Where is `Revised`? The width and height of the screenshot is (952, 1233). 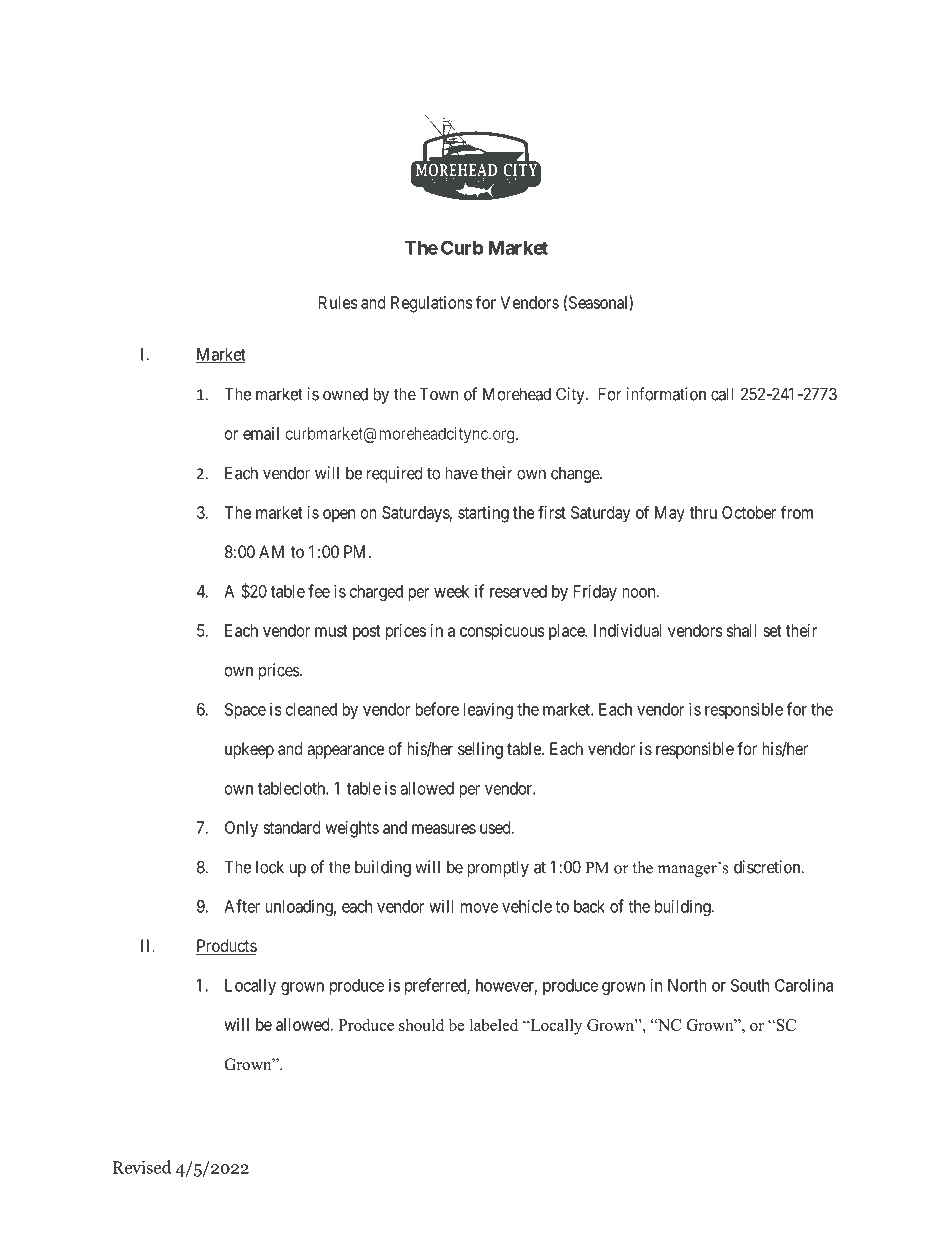 Revised is located at coordinates (142, 1167).
